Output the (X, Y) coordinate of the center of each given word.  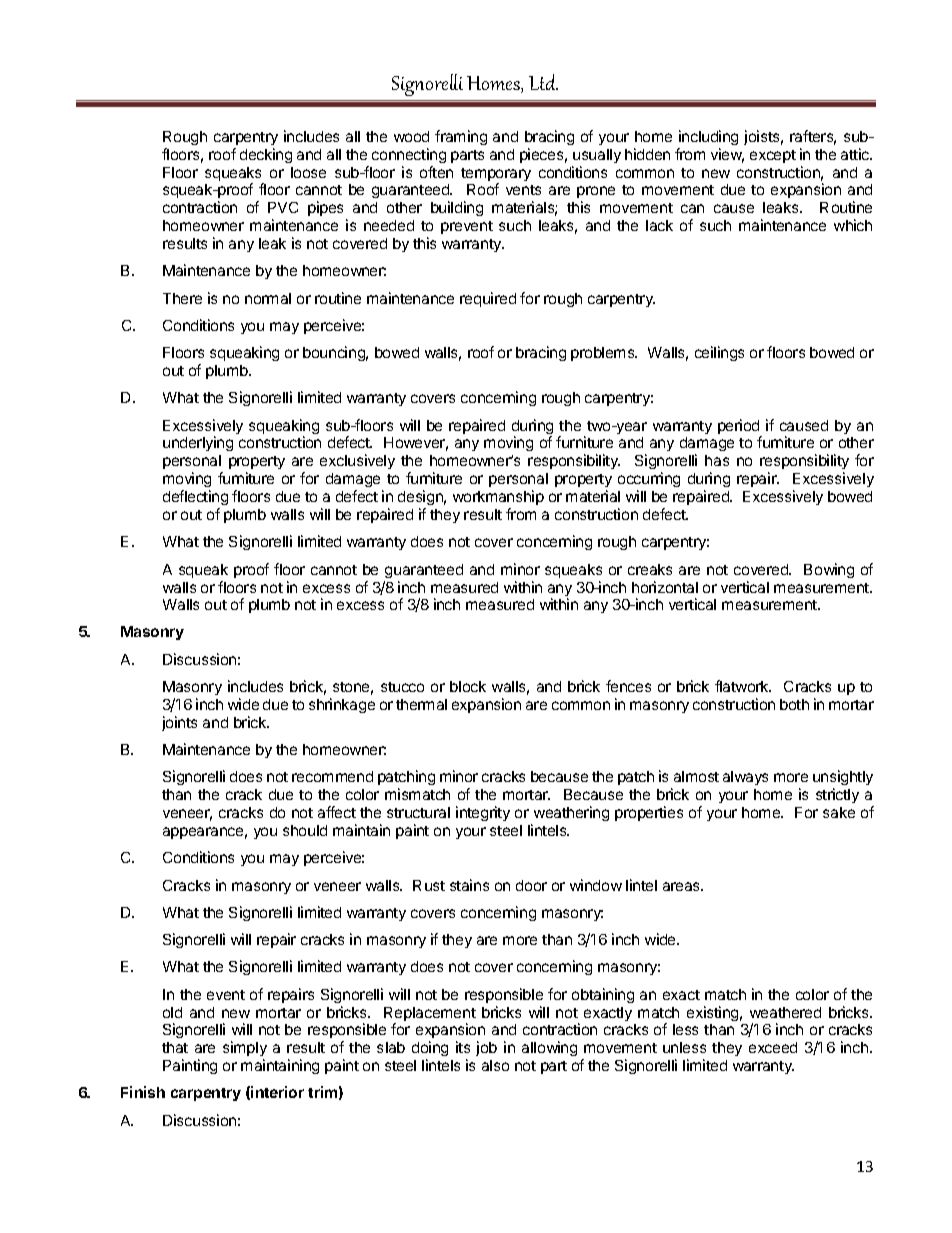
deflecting (195, 497)
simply (245, 1050)
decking (266, 155)
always (745, 778)
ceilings (719, 353)
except (773, 156)
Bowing (829, 570)
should (305, 830)
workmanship (498, 497)
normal (268, 298)
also (495, 1065)
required (488, 299)
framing (461, 137)
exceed (773, 1047)
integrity (483, 813)
